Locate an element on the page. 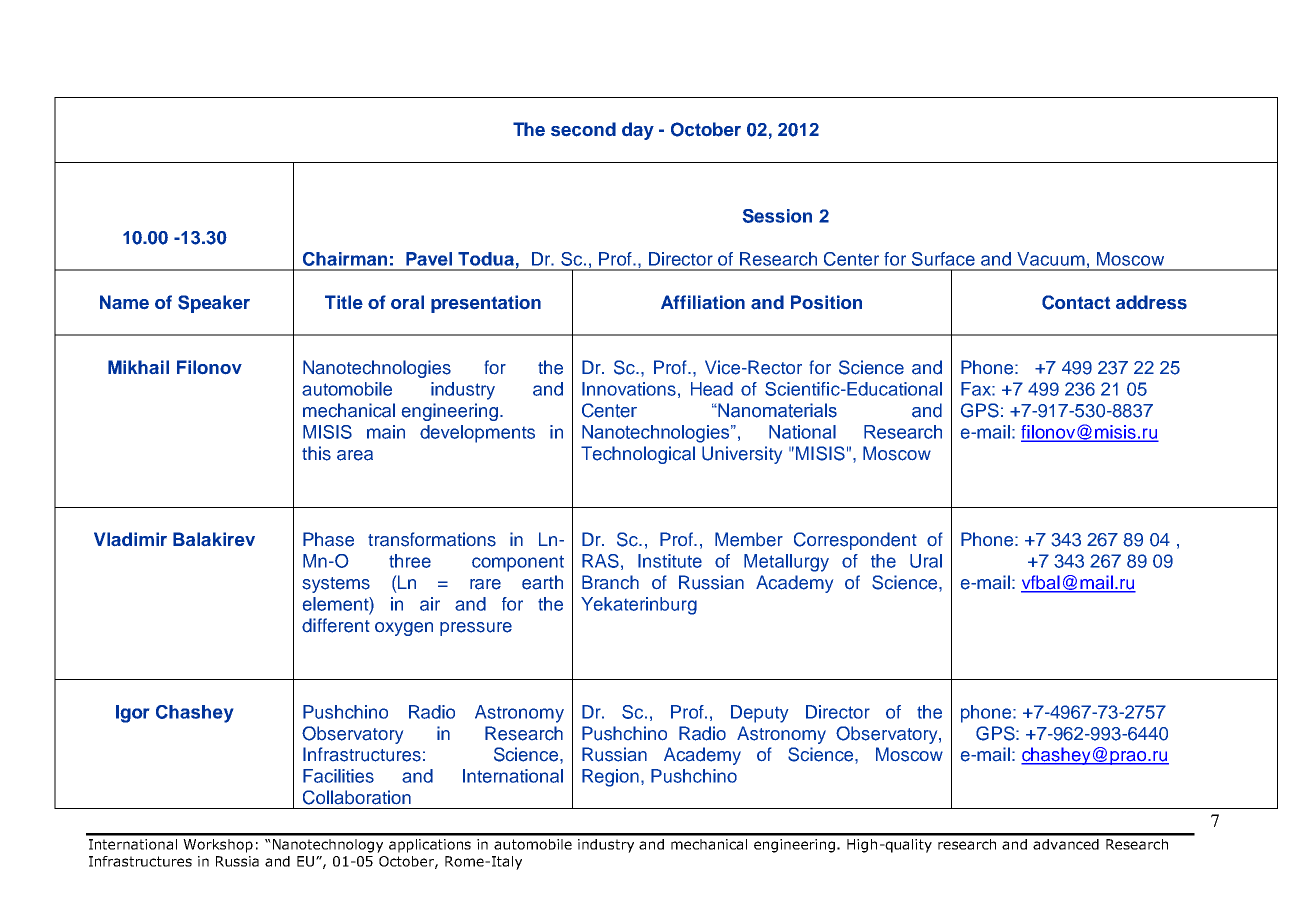 The image size is (1308, 924). day is located at coordinates (638, 131).
